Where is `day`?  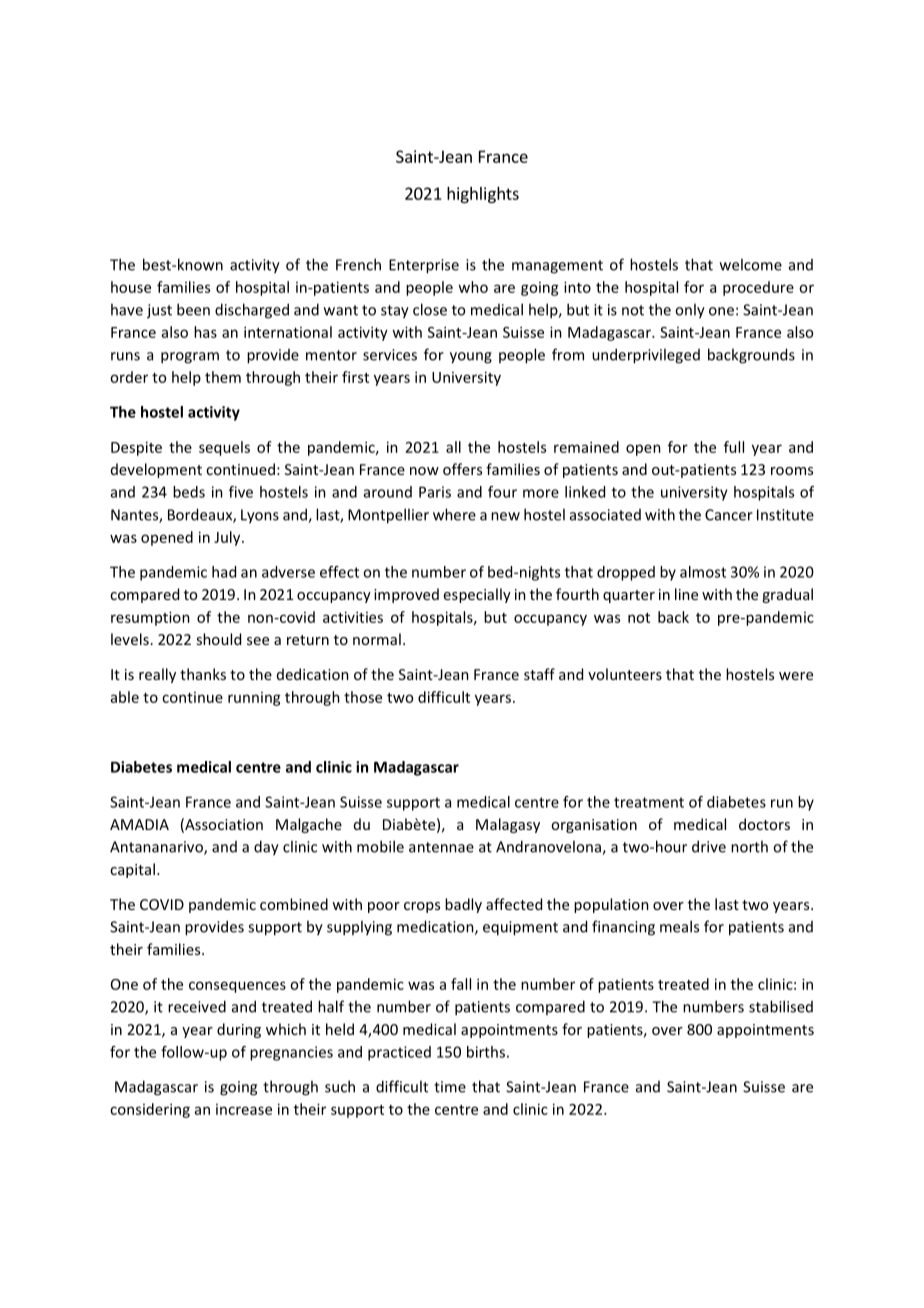
day is located at coordinates (266, 848).
